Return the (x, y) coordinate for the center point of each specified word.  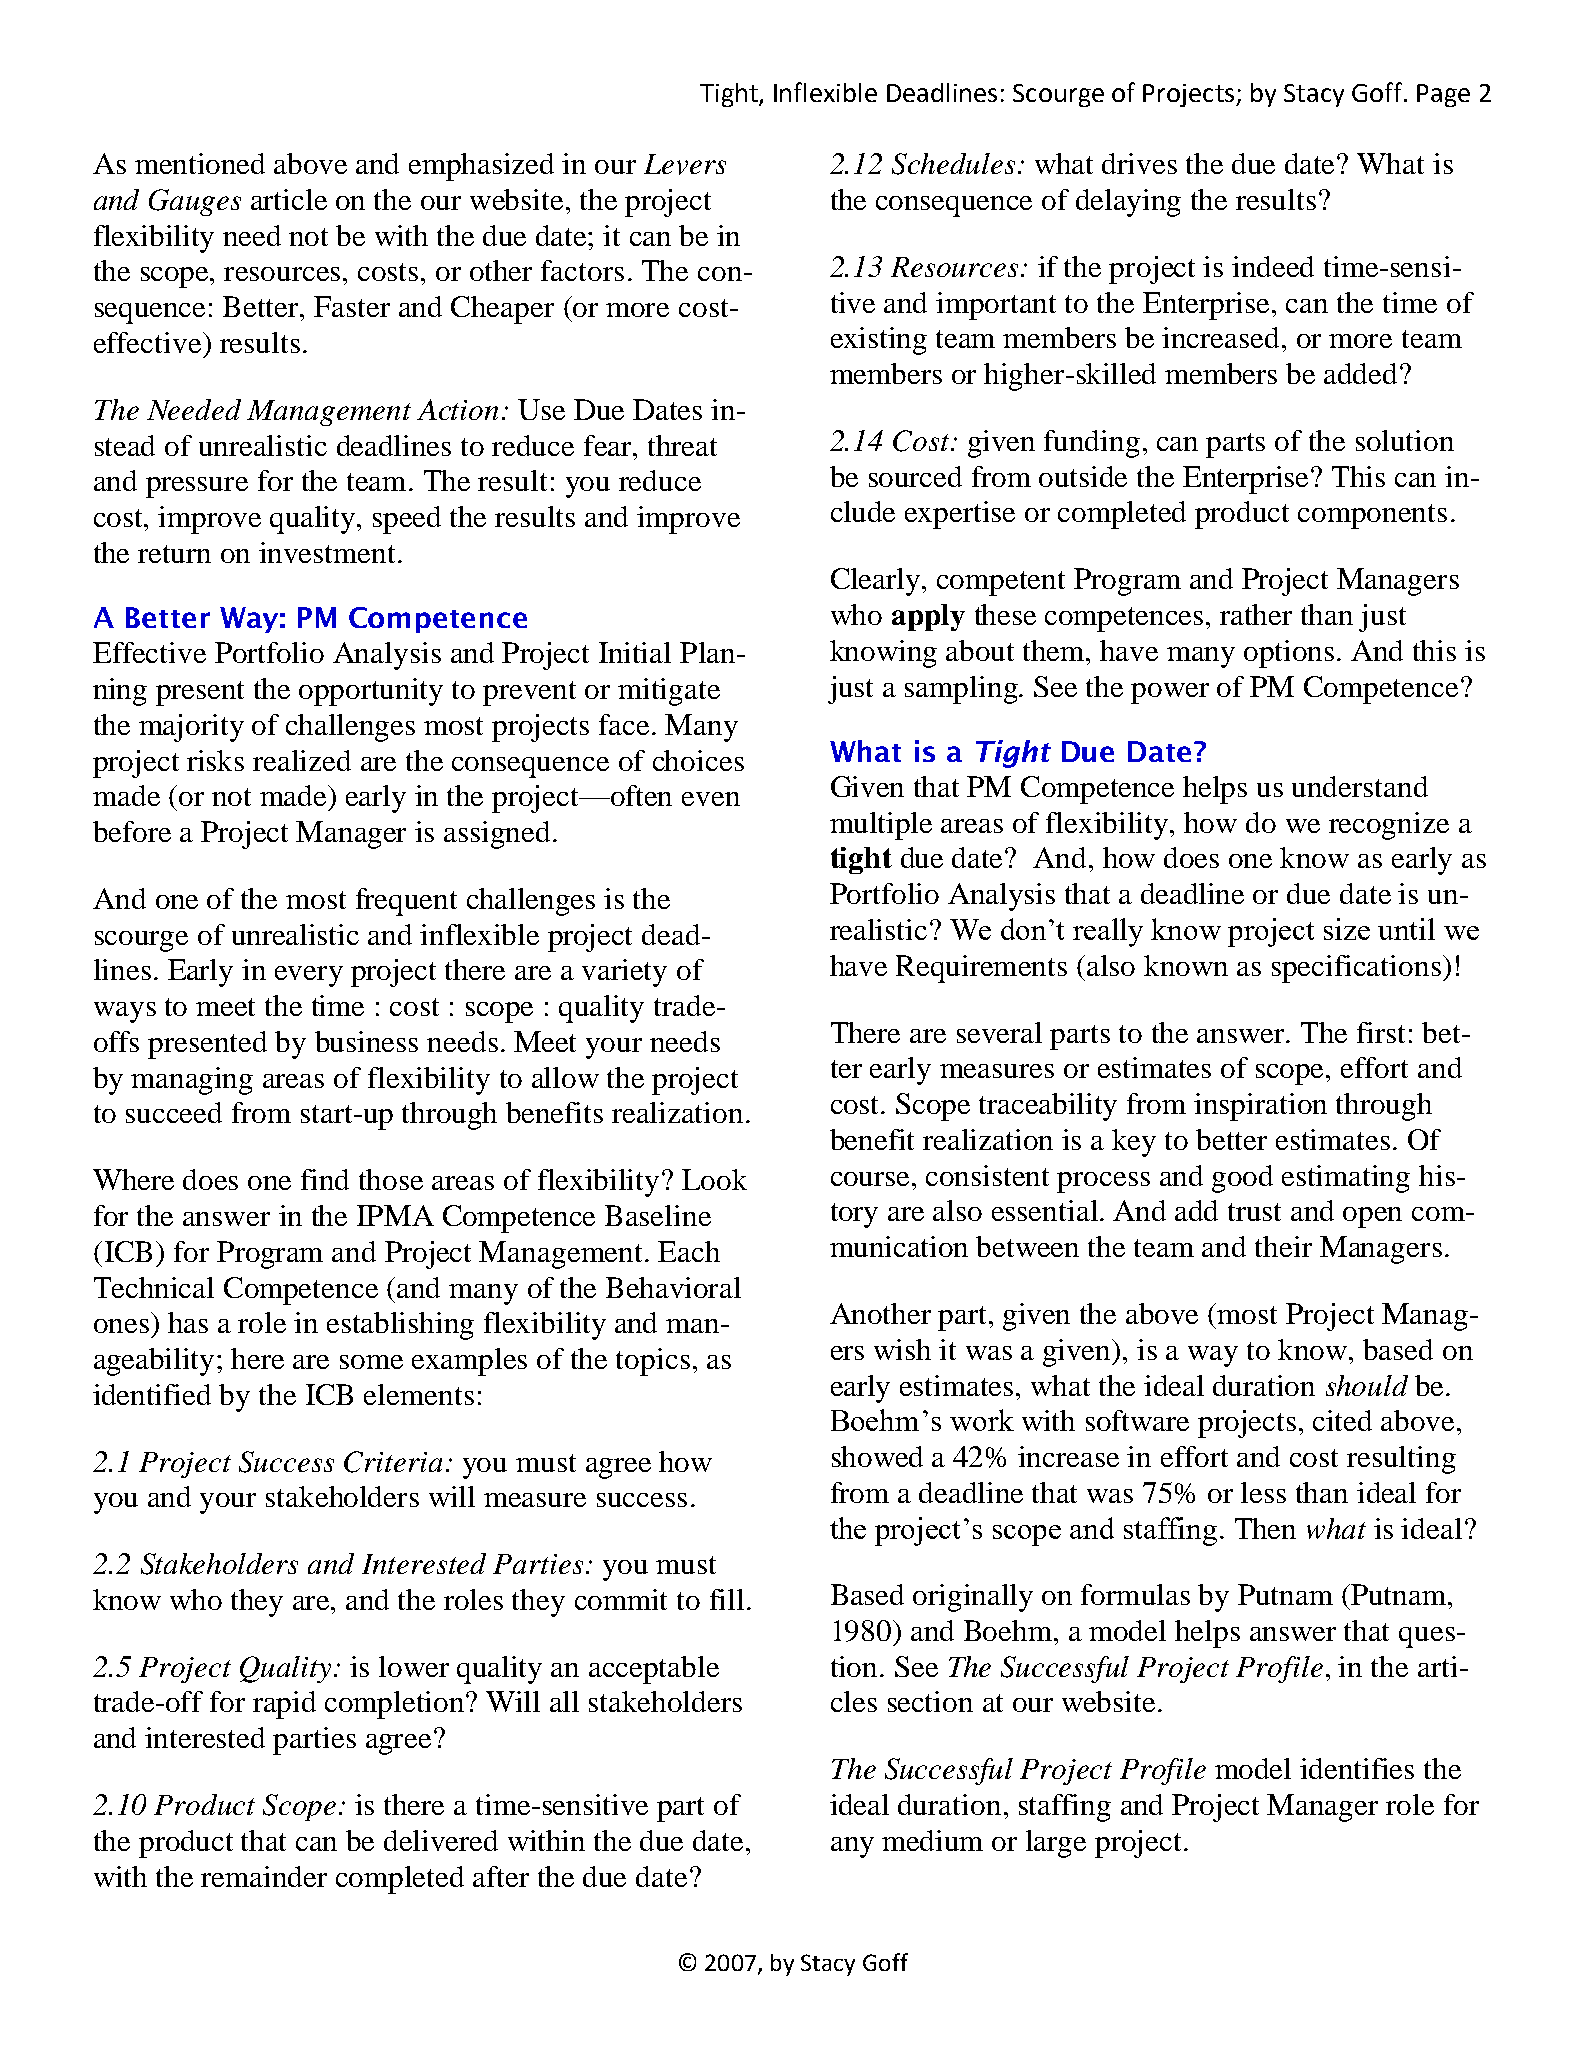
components (1372, 516)
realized (302, 760)
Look (714, 1179)
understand (1360, 786)
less (1263, 1492)
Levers (685, 164)
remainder (264, 1876)
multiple (881, 826)
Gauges (195, 202)
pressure (197, 487)
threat (682, 445)
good (1242, 1179)
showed (877, 1456)
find (325, 1179)
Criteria (393, 1462)
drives (1139, 163)
